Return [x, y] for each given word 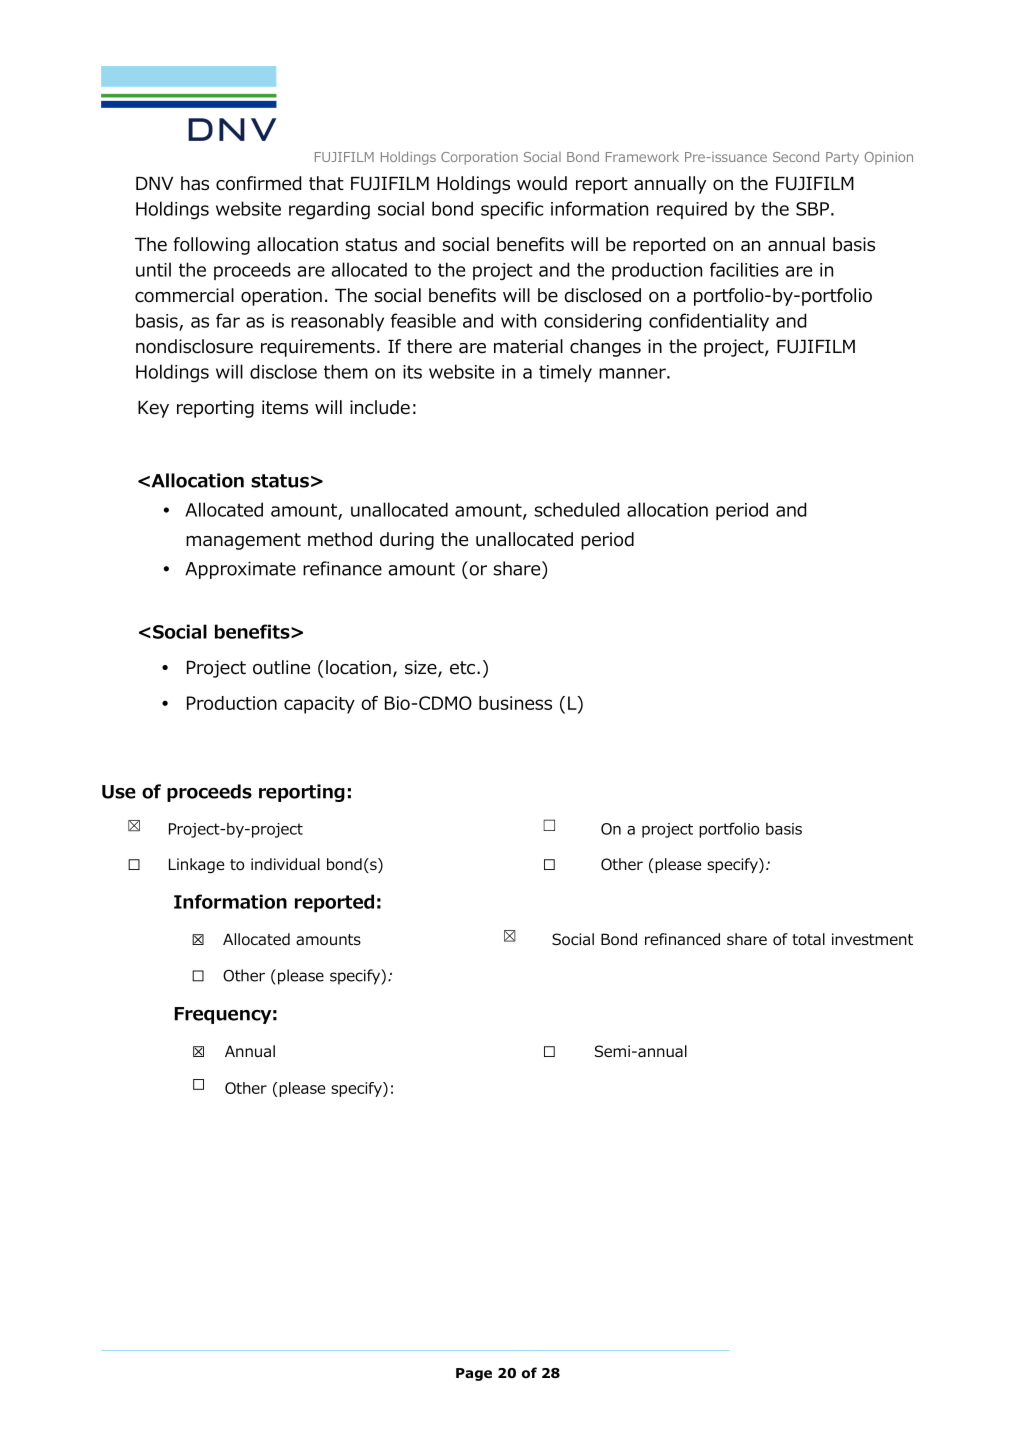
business [515, 703]
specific [512, 210]
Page [474, 1374]
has [195, 183]
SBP [812, 209]
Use [119, 792]
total [808, 939]
